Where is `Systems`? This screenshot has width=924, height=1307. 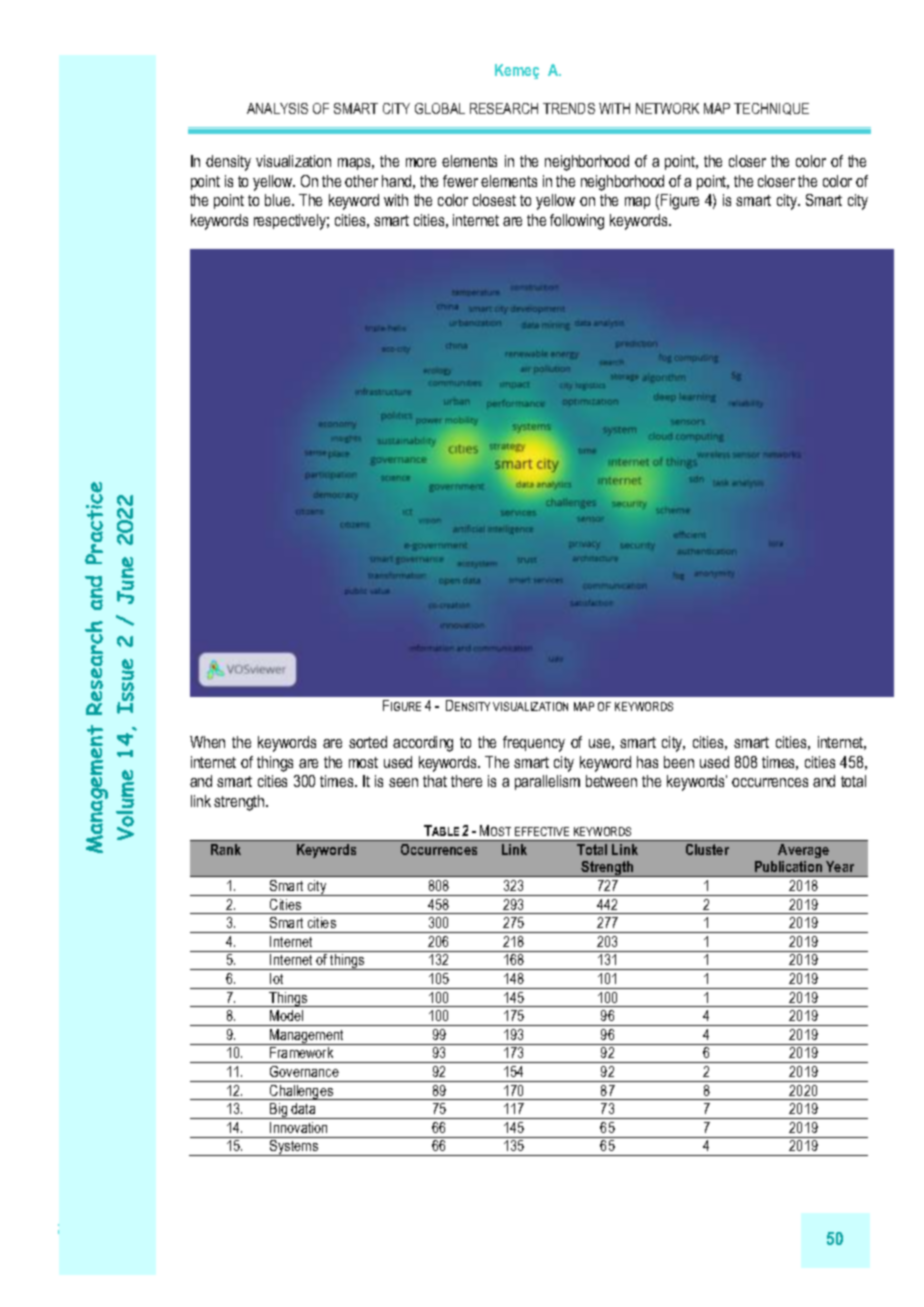 Systems is located at coordinates (294, 1148).
